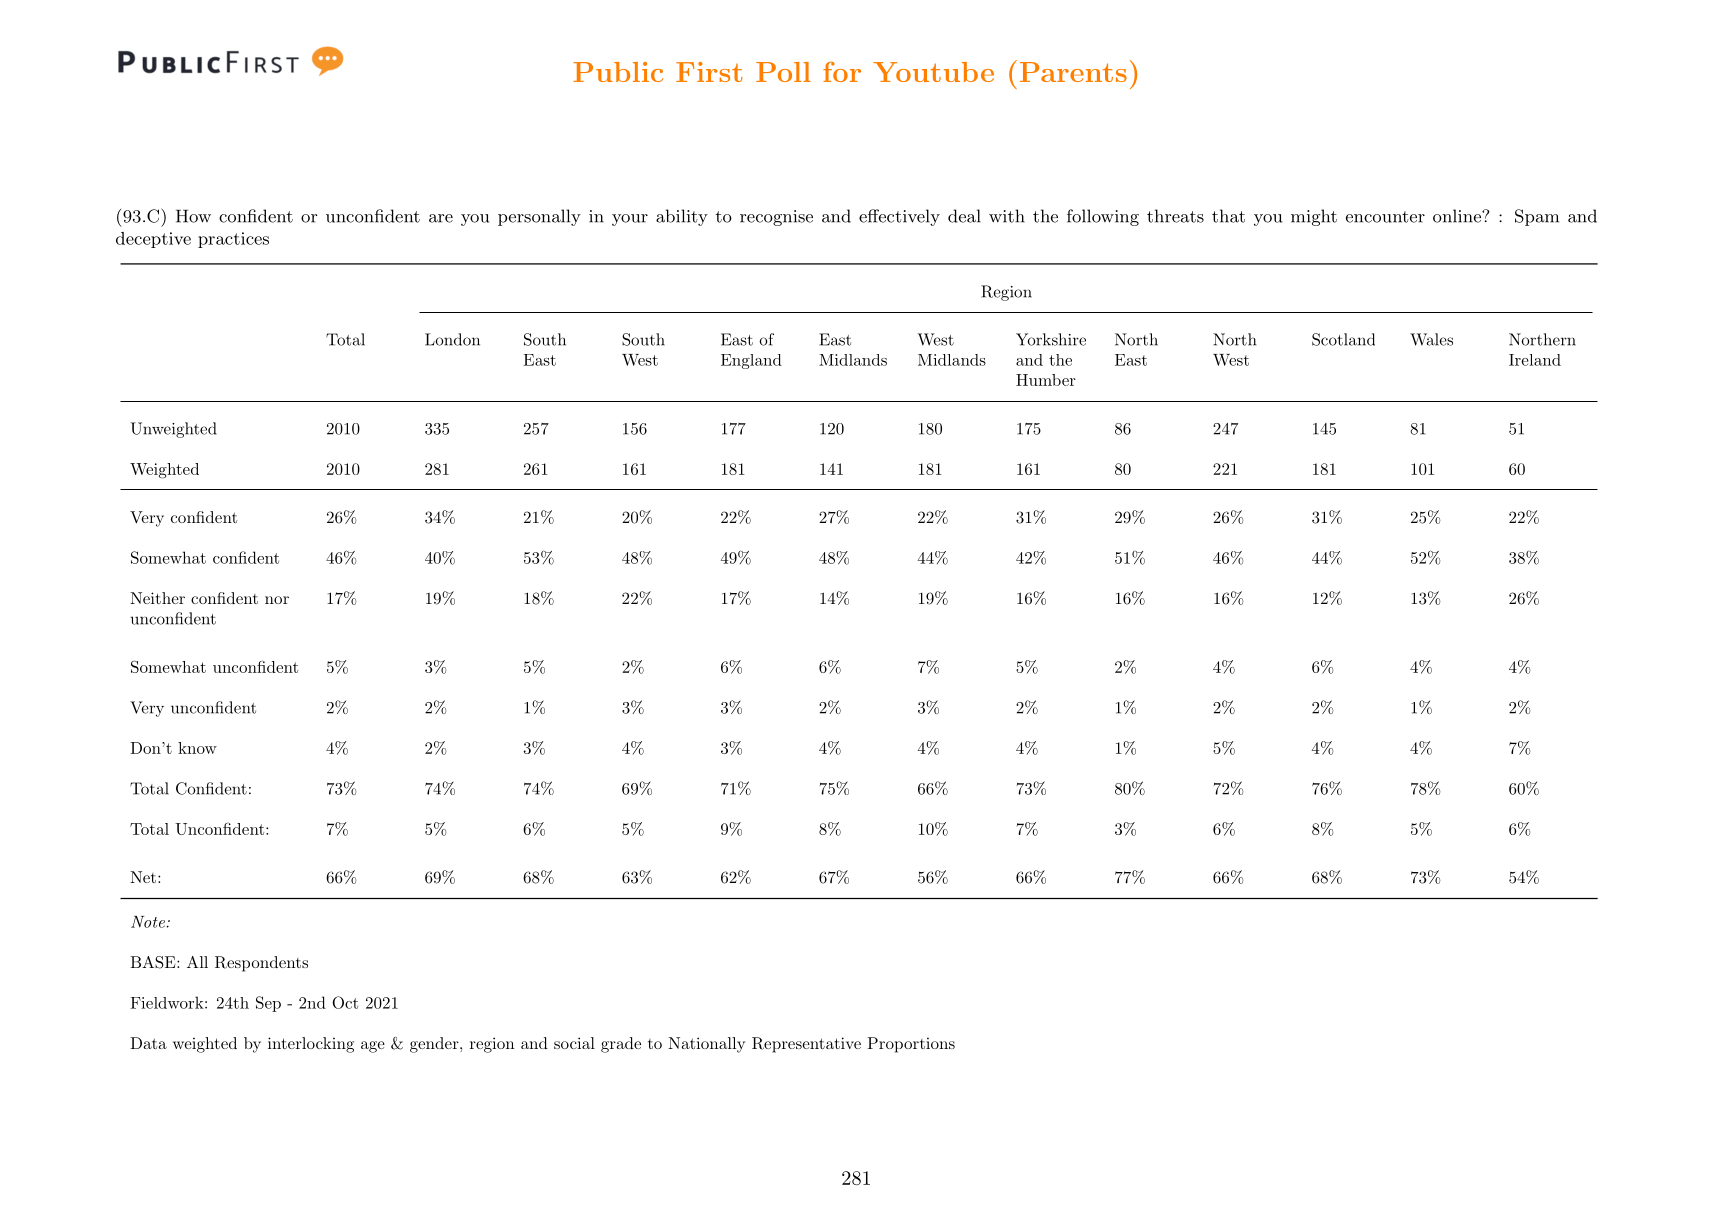 This screenshot has width=1713, height=1211. What do you see at coordinates (157, 598) in the screenshot?
I see `Neither` at bounding box center [157, 598].
